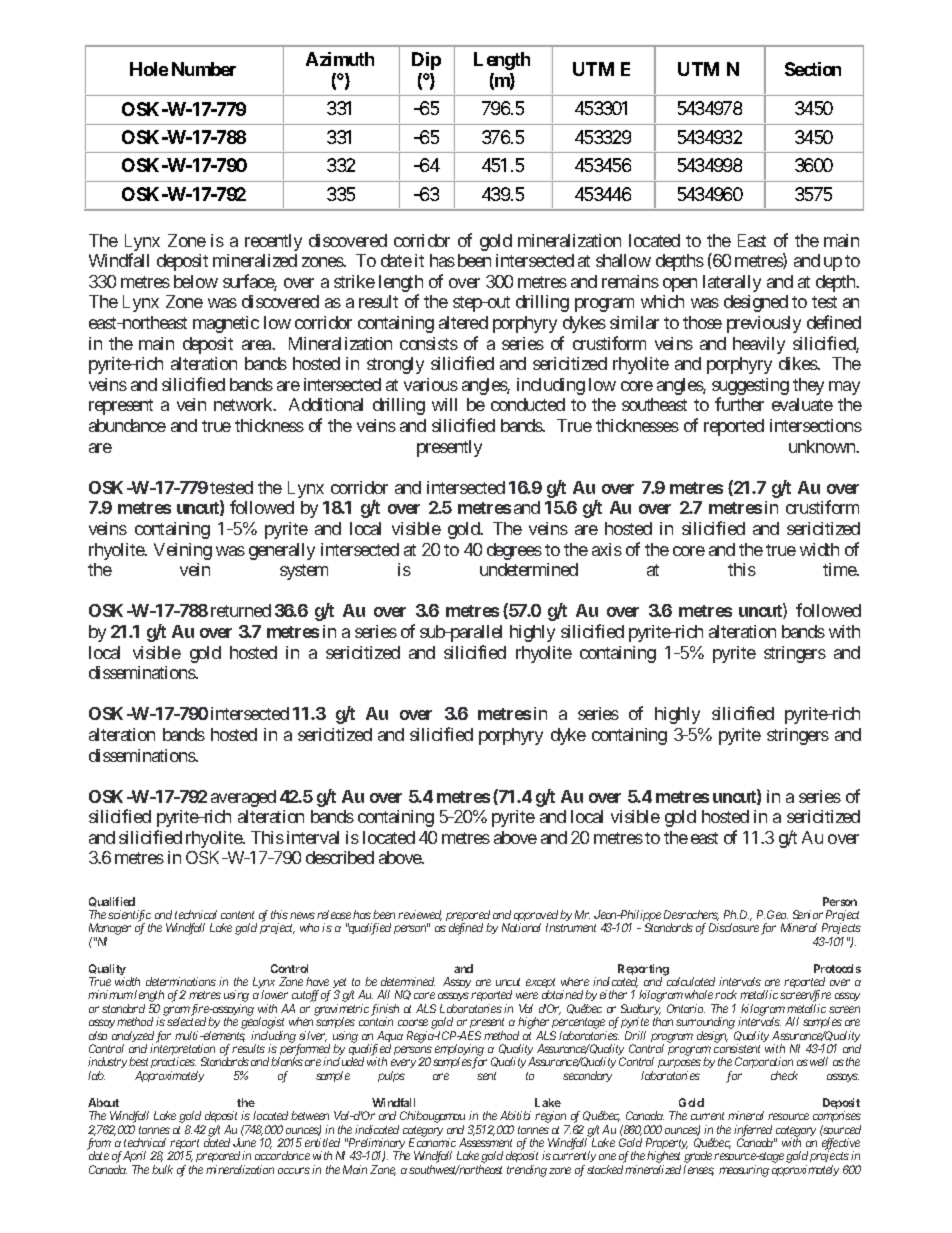 Image resolution: width=952 pixels, height=1233 pixels. What do you see at coordinates (514, 551) in the screenshot?
I see `degrees` at bounding box center [514, 551].
